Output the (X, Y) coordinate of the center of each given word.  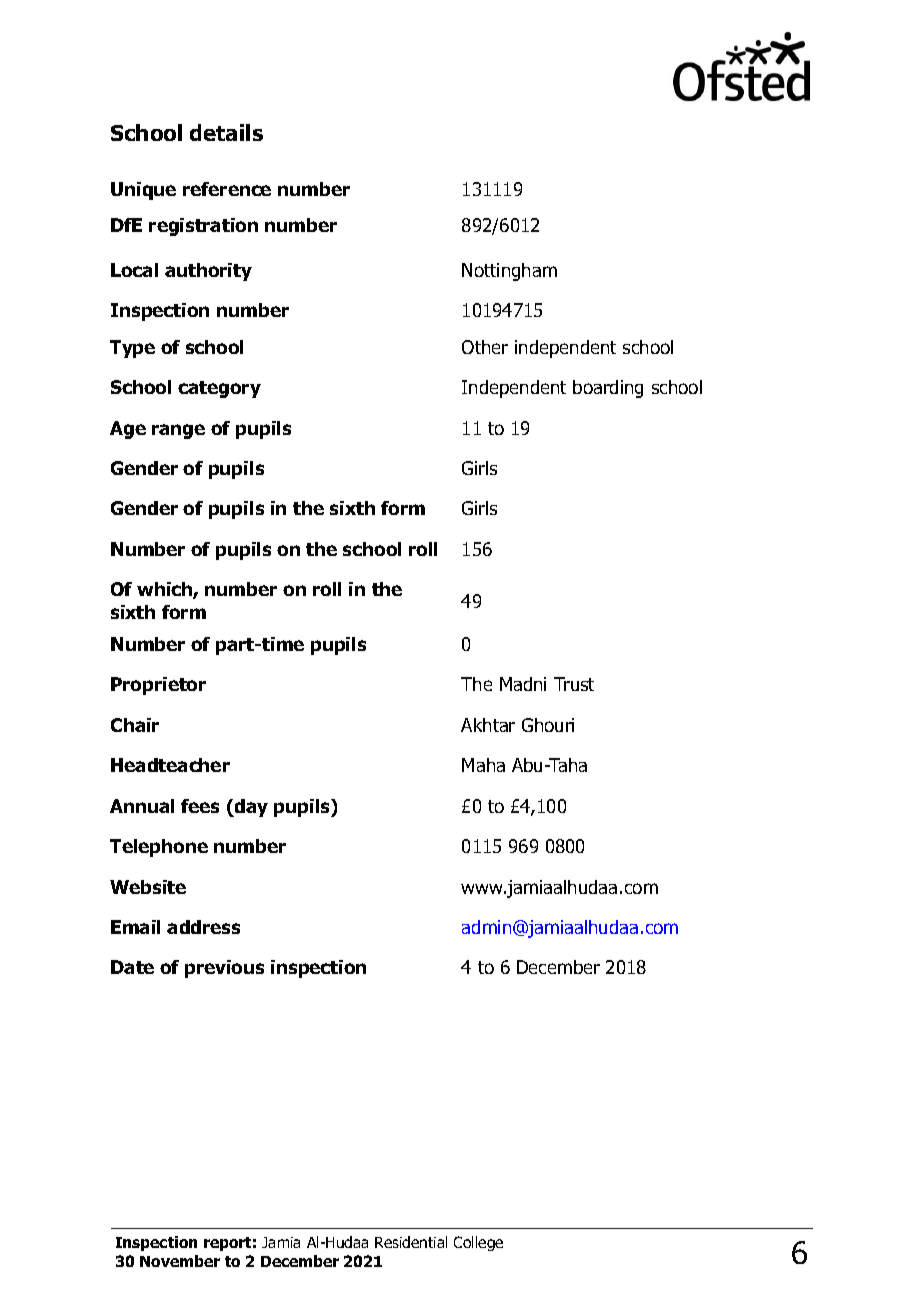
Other (485, 347)
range (178, 431)
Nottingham (509, 272)
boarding (608, 389)
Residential (411, 1242)
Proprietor (158, 686)
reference (227, 189)
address (203, 927)
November (180, 1261)
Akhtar (488, 725)
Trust (574, 684)
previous (224, 969)
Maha (483, 765)
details (226, 132)
